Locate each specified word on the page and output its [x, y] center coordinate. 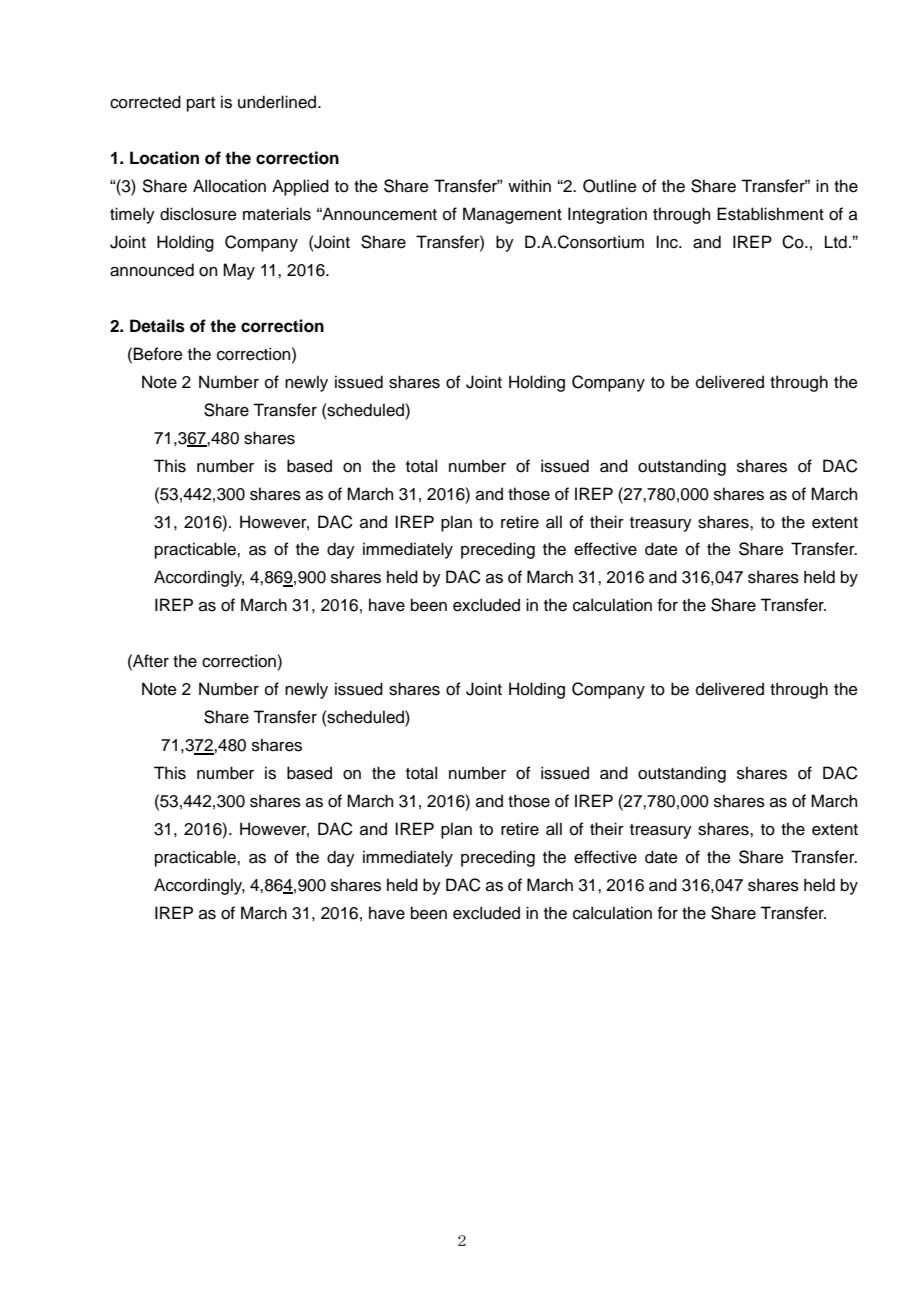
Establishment [770, 214]
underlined [277, 102]
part [201, 104]
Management [512, 215]
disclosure [198, 214]
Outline [610, 186]
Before [158, 354]
